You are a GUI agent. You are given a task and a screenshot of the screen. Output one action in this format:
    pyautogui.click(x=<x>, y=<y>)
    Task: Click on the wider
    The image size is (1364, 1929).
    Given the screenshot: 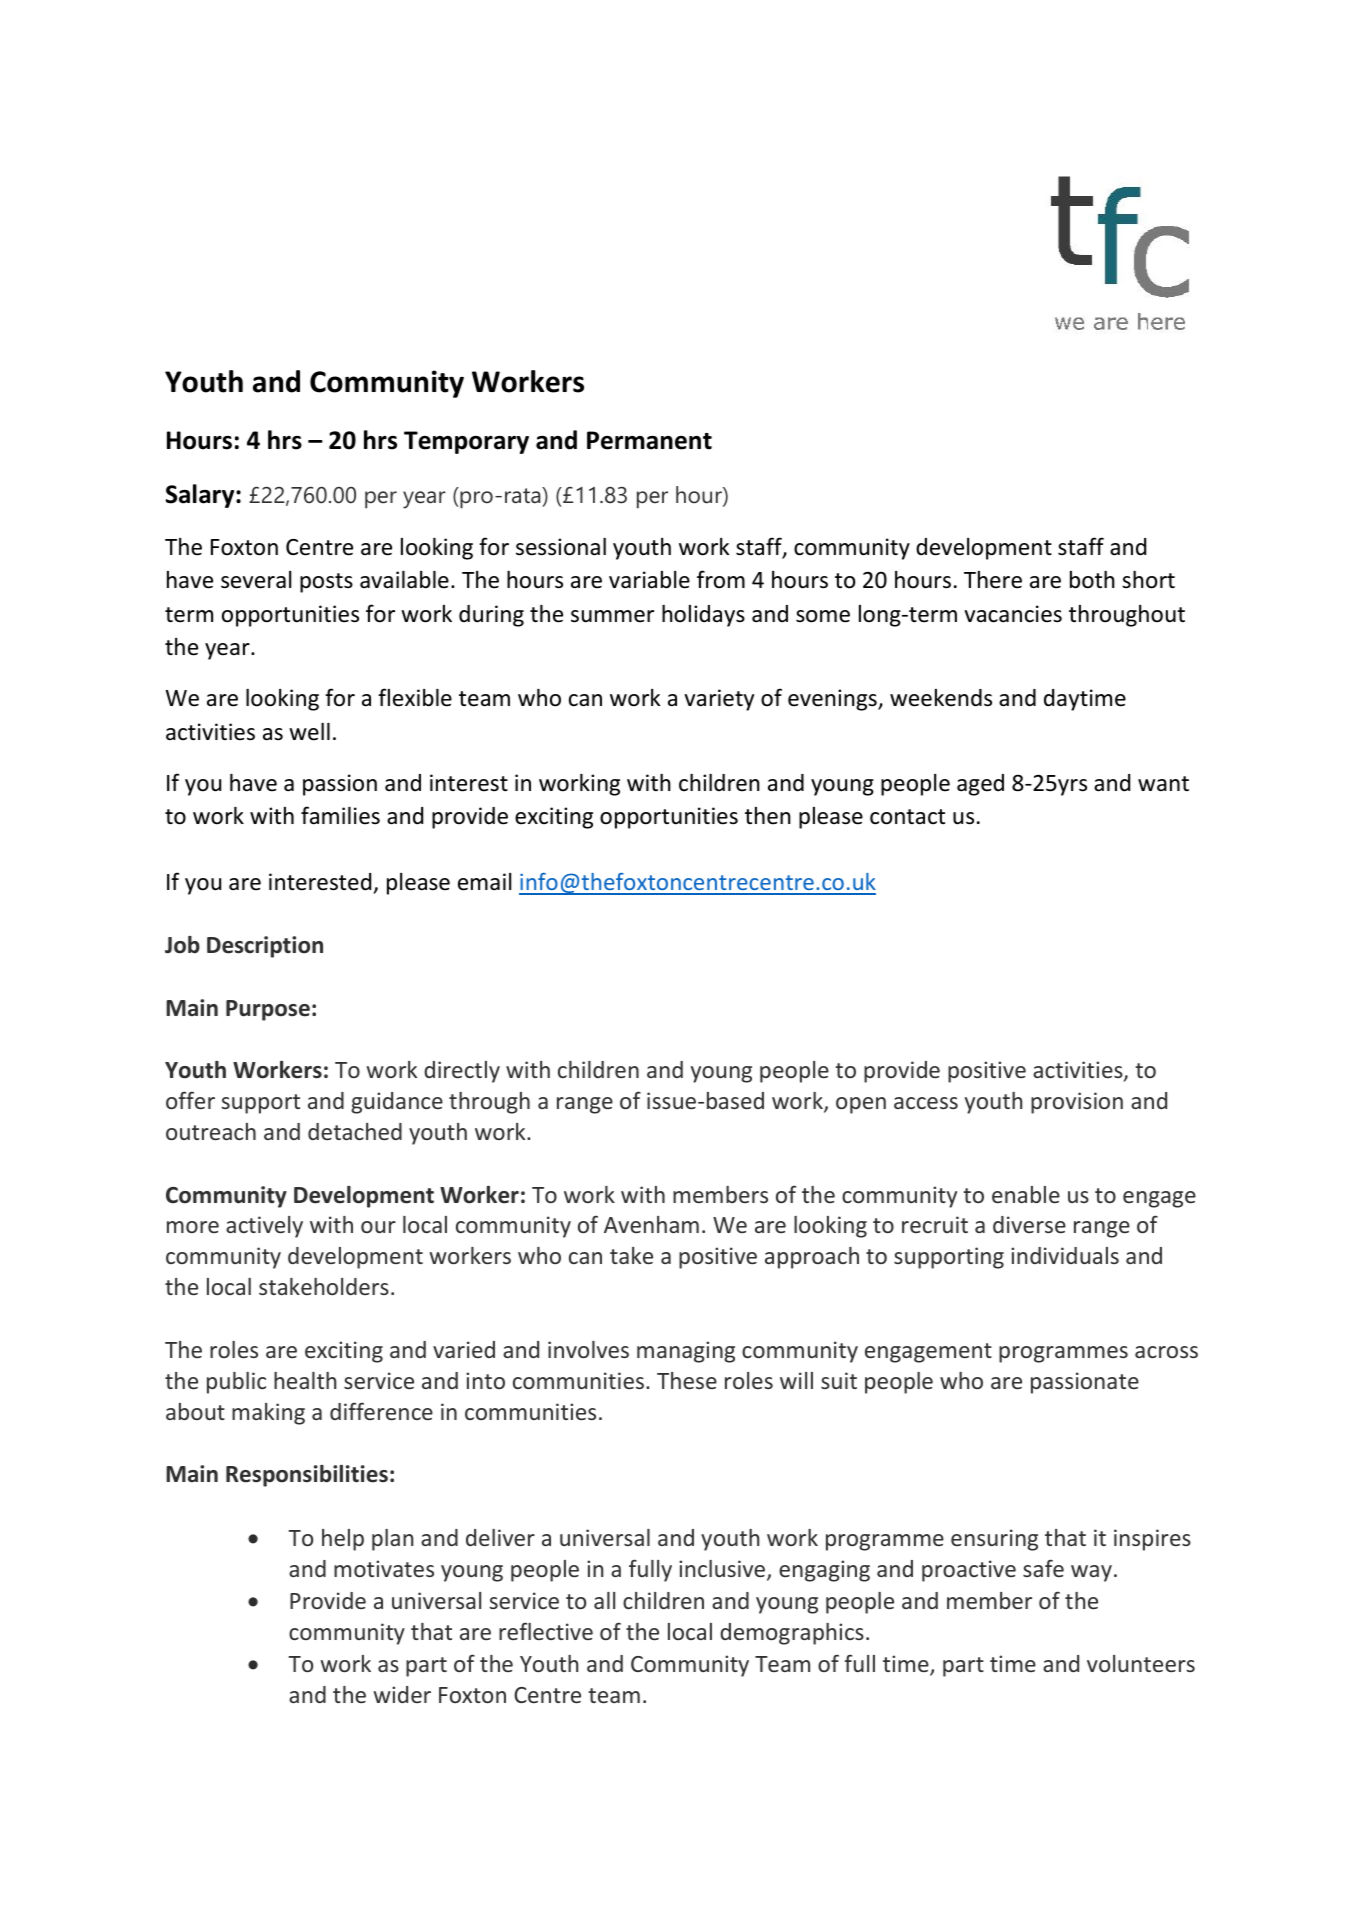 What is the action you would take?
    pyautogui.click(x=402, y=1694)
